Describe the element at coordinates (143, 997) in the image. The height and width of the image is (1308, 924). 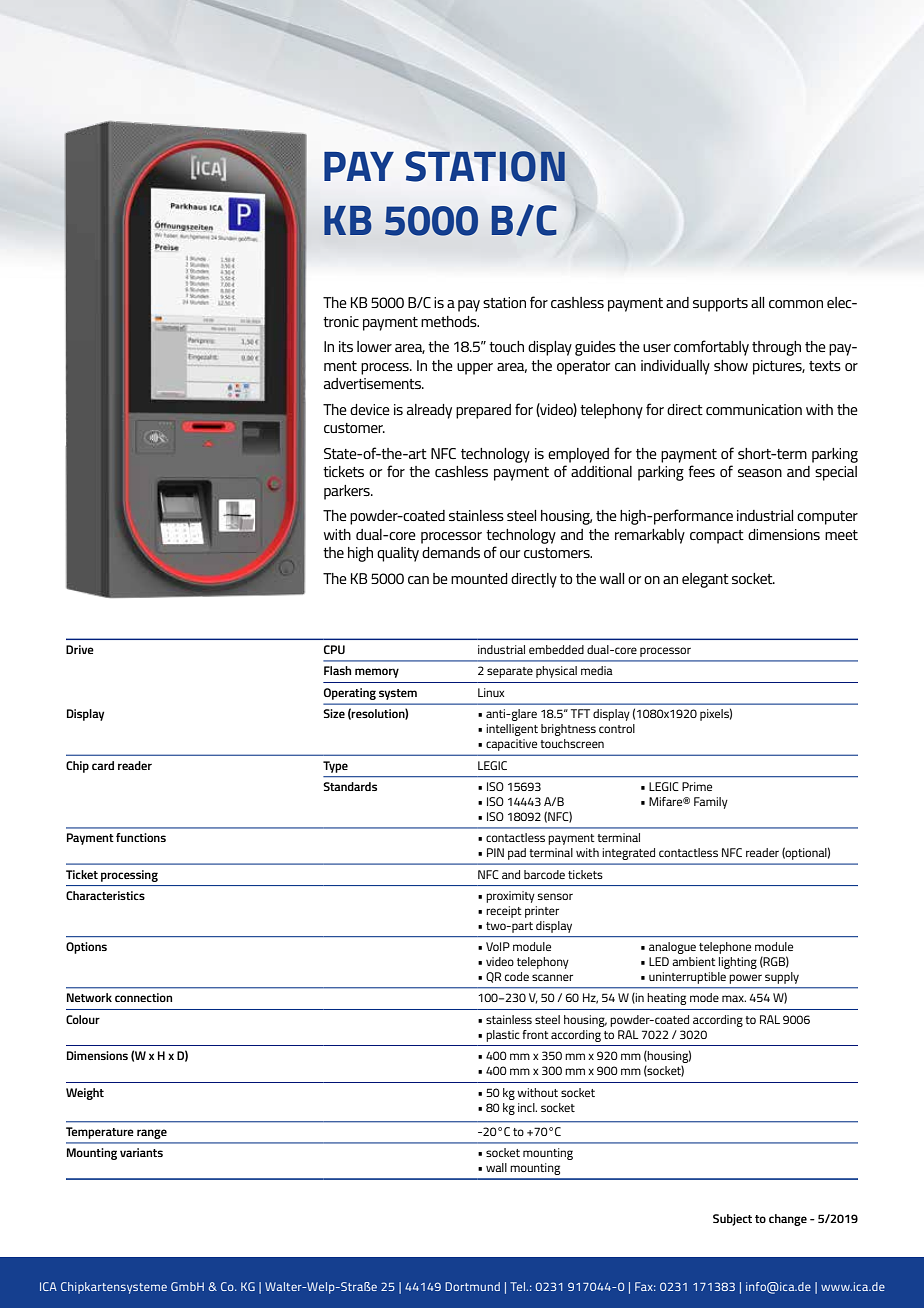
I see `connection` at that location.
